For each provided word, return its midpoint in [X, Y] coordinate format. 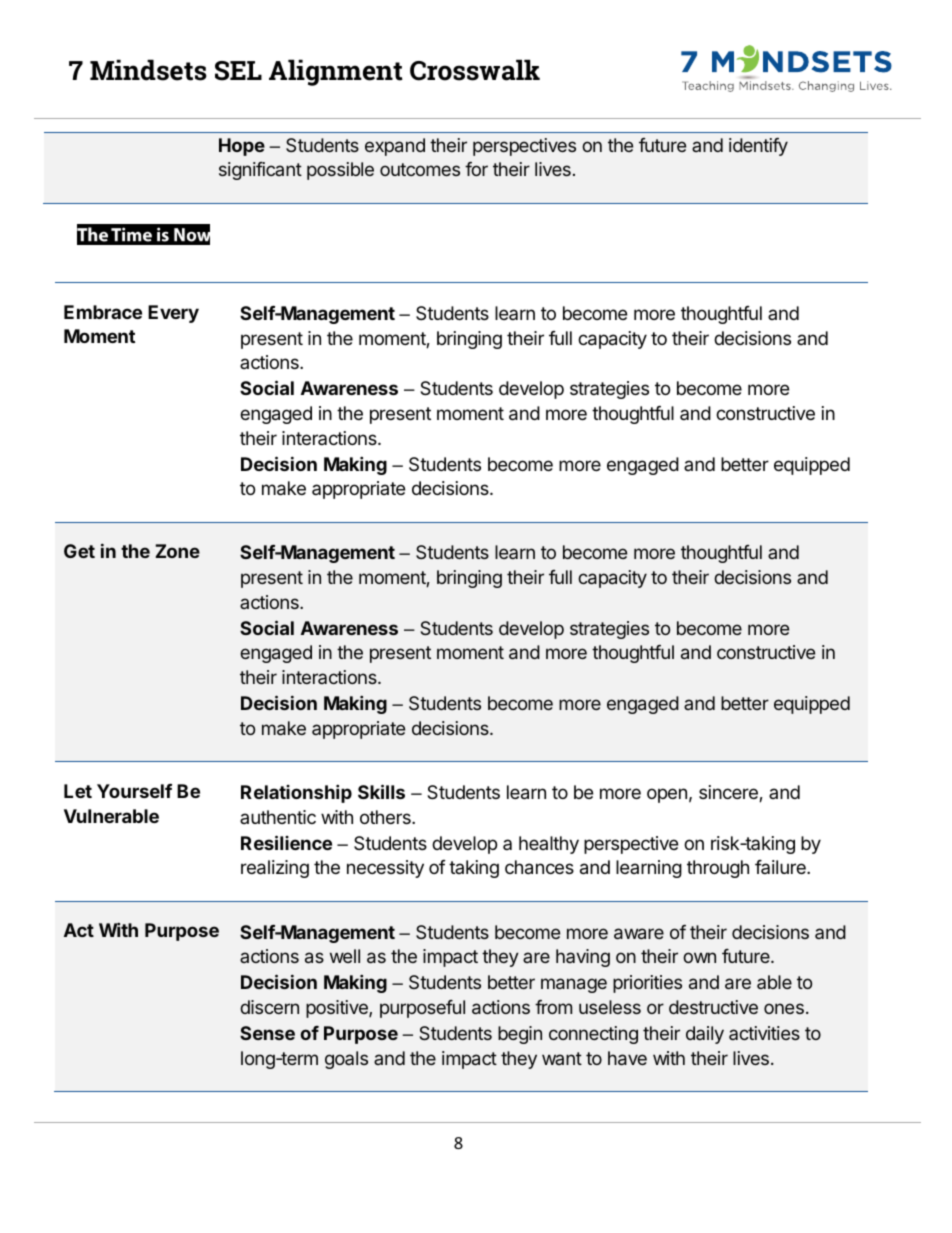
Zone [177, 551]
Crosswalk [475, 70]
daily [705, 1035]
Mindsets [148, 70]
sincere [729, 793]
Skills [381, 791]
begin [520, 1035]
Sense [267, 1033]
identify [758, 147]
